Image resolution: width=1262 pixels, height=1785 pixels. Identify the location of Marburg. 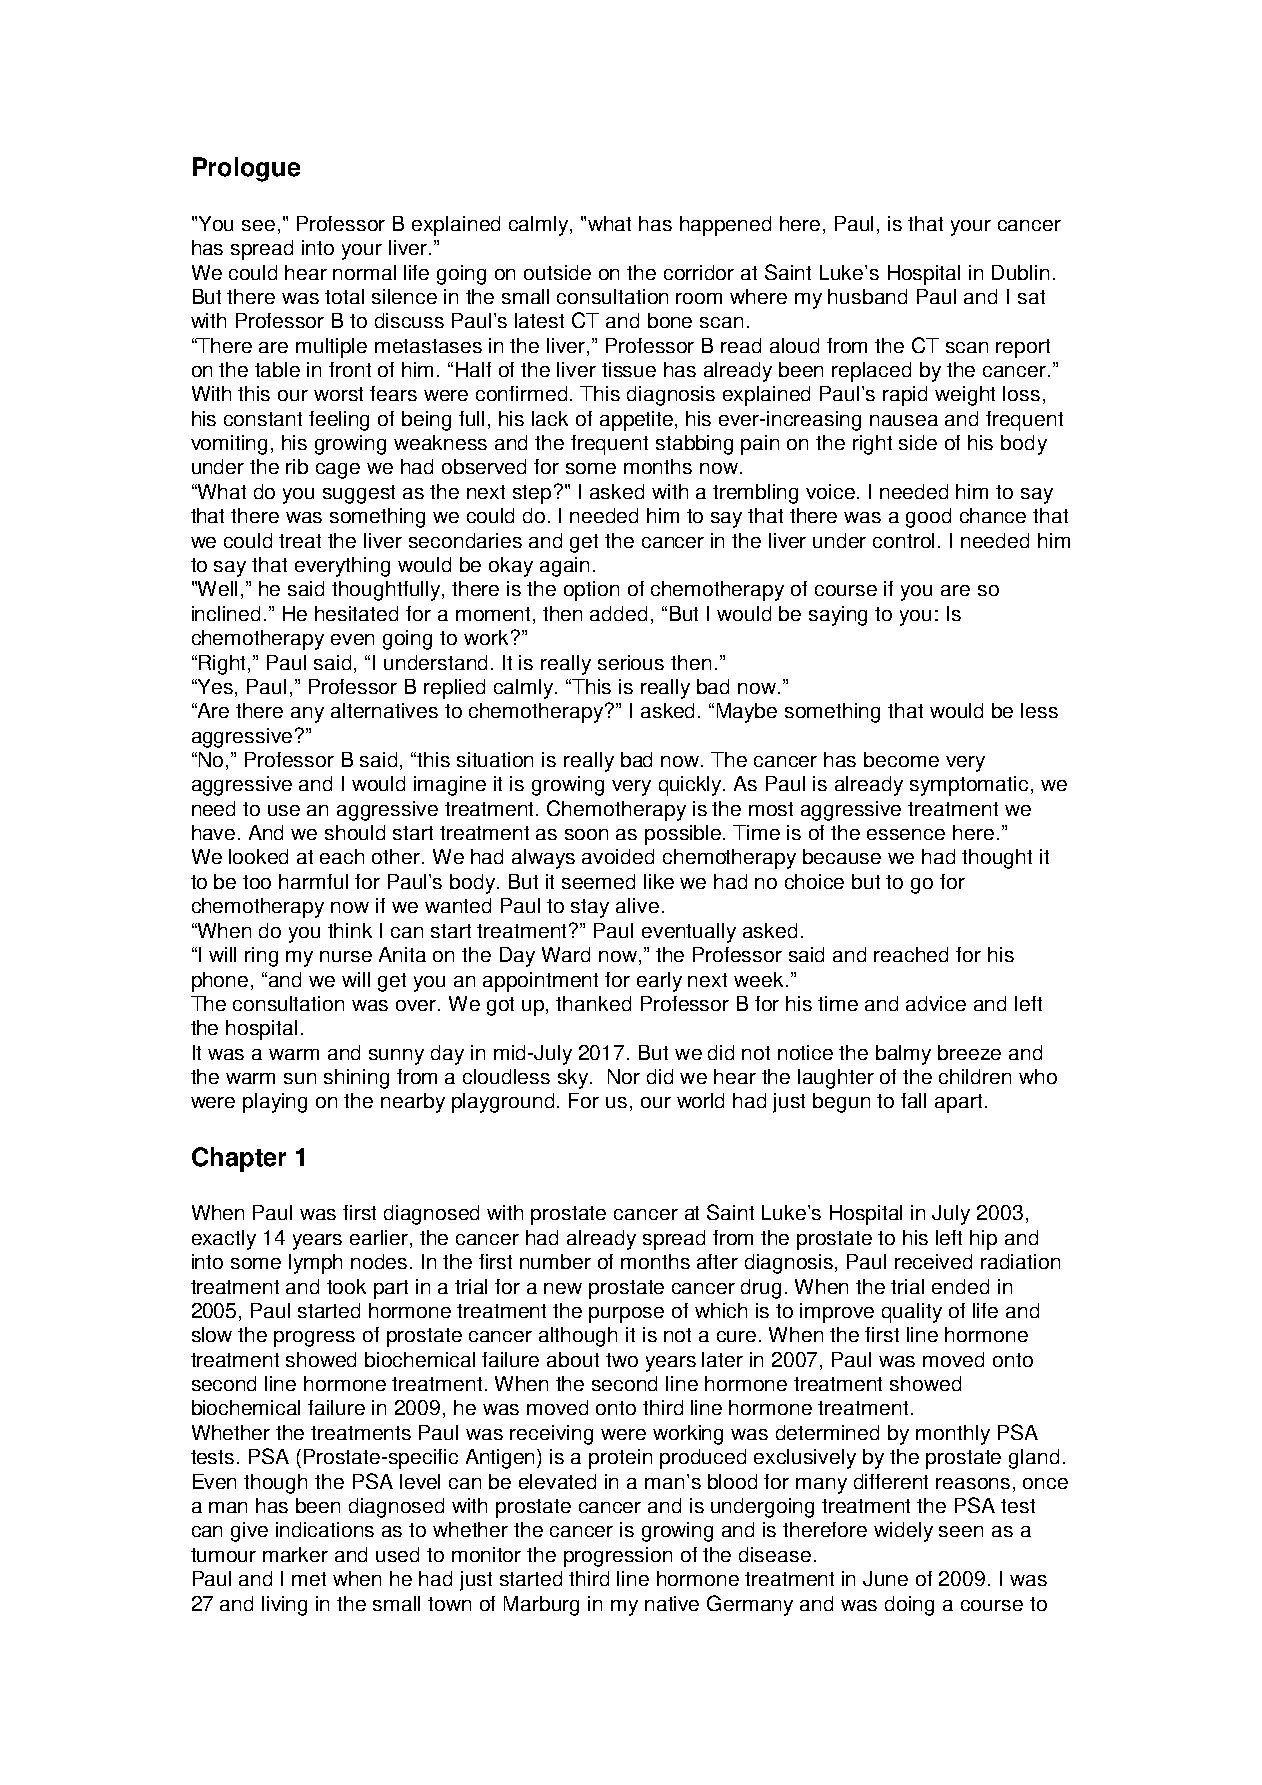
(541, 1606).
